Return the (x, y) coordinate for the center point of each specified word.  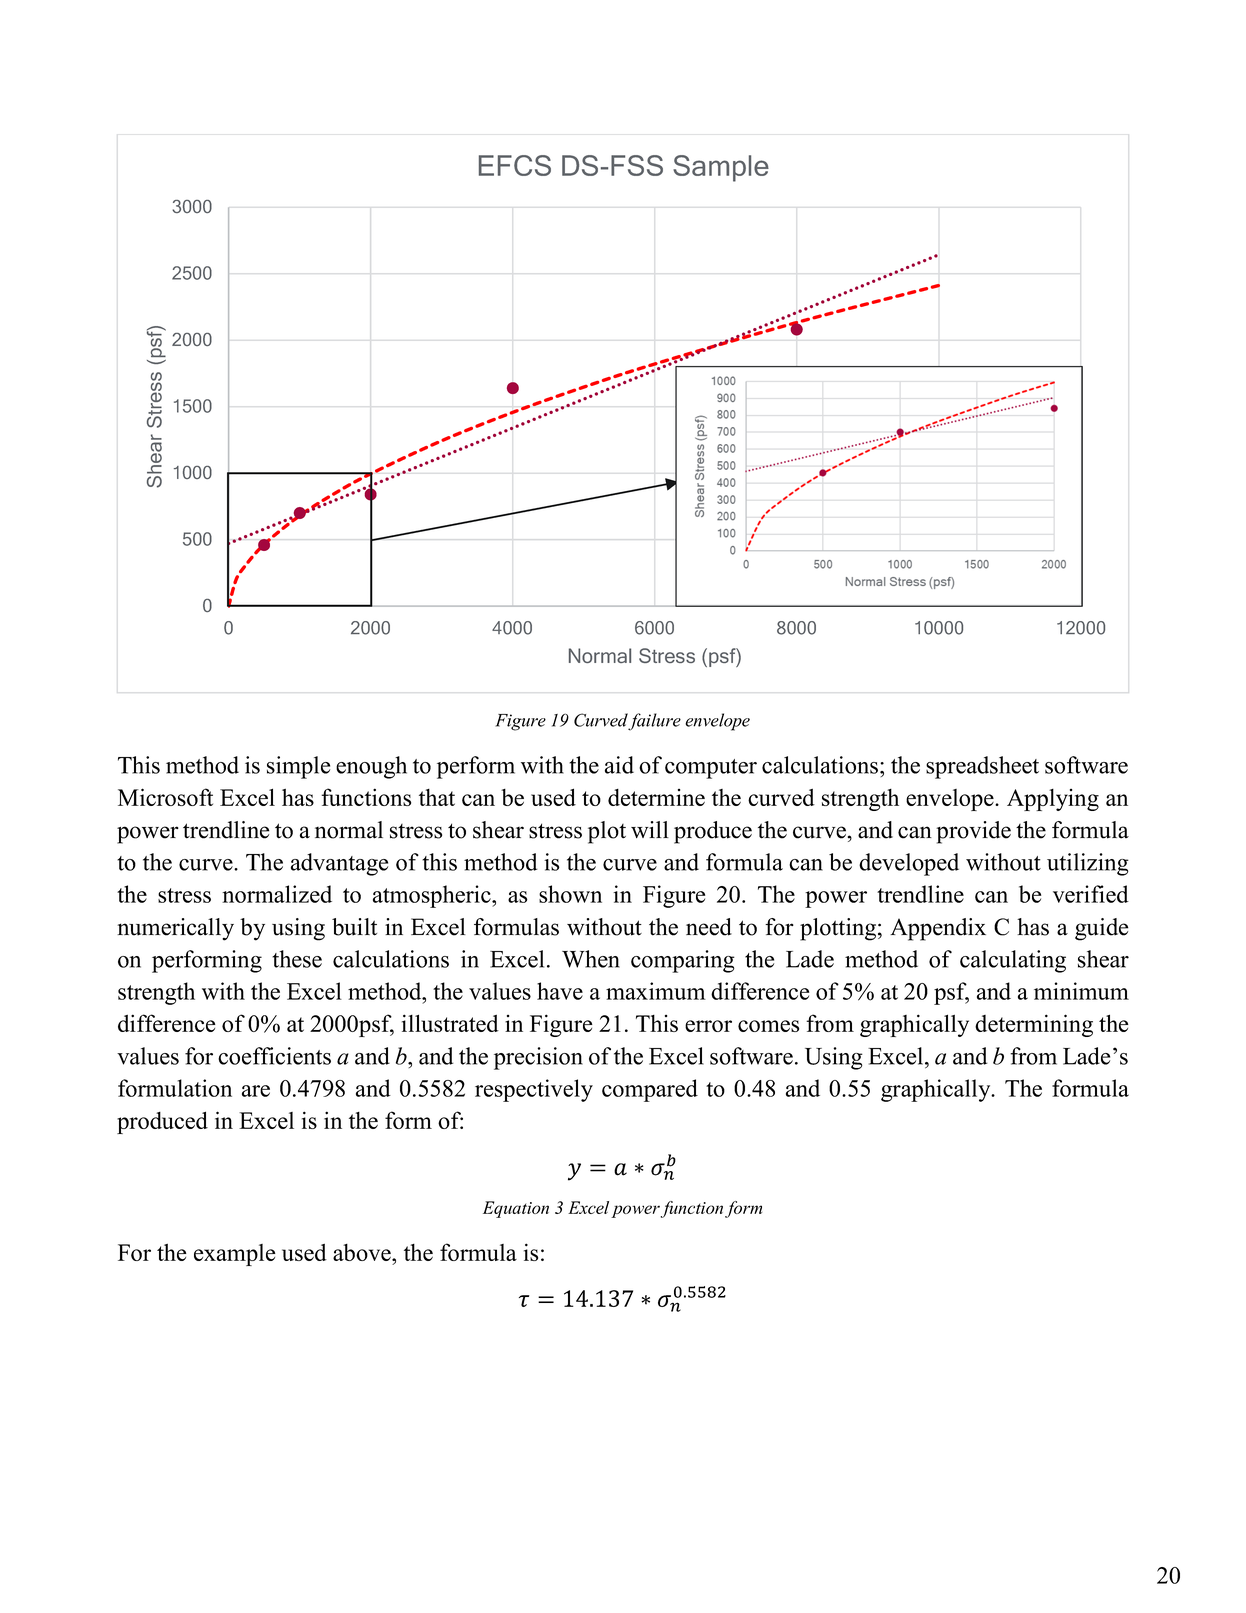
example (235, 1255)
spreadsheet (982, 767)
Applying (1053, 800)
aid (619, 765)
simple (298, 767)
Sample (721, 168)
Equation (516, 1209)
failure (654, 722)
